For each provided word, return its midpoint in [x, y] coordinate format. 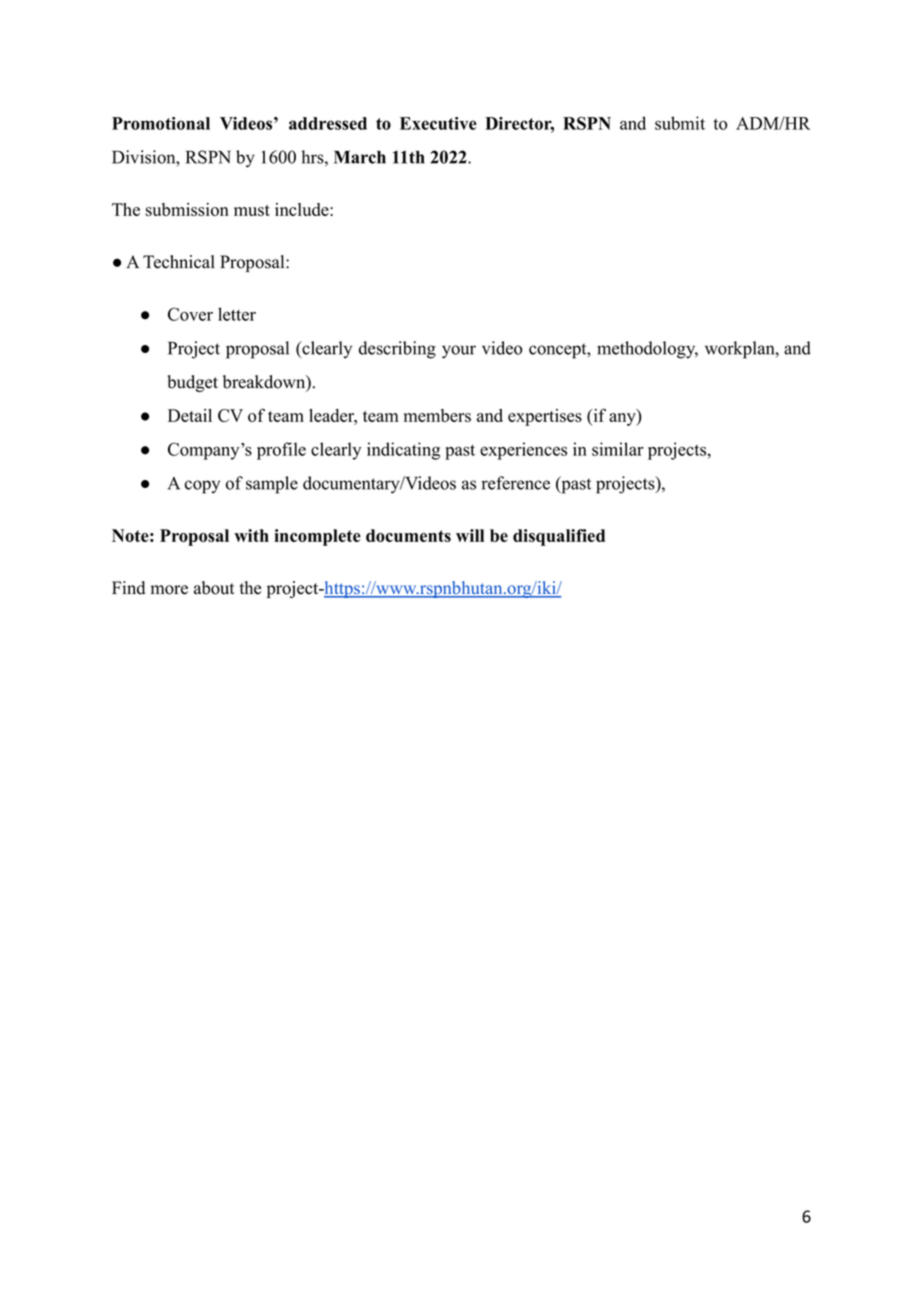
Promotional [161, 123]
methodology [647, 350]
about [214, 588]
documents [408, 535]
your [459, 352]
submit [680, 123]
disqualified [559, 537]
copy [202, 487]
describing [397, 350]
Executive [438, 123]
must [252, 210]
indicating [403, 451]
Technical [179, 262]
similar [618, 449]
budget [192, 383]
